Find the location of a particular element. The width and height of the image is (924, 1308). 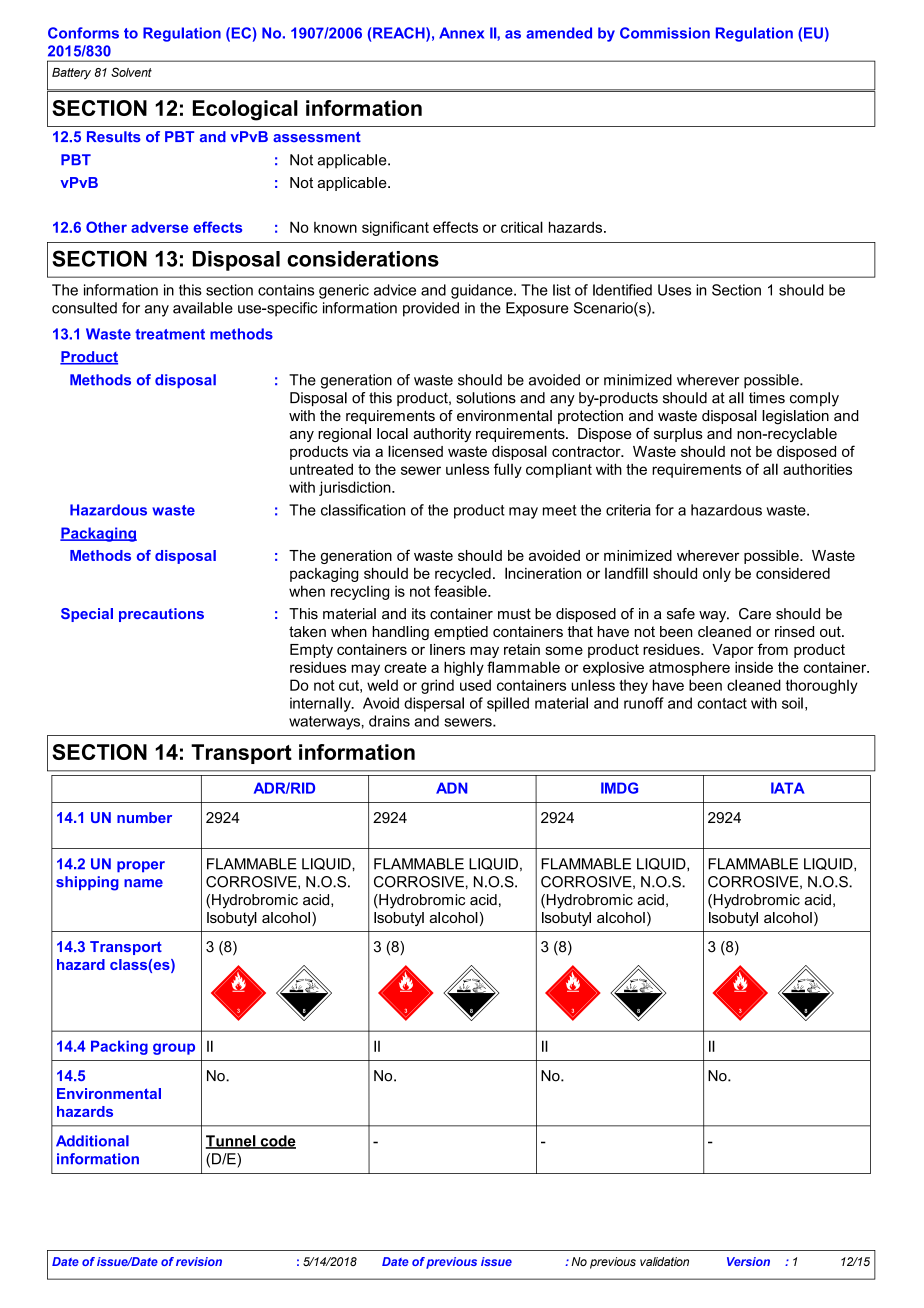

number is located at coordinates (144, 817).
